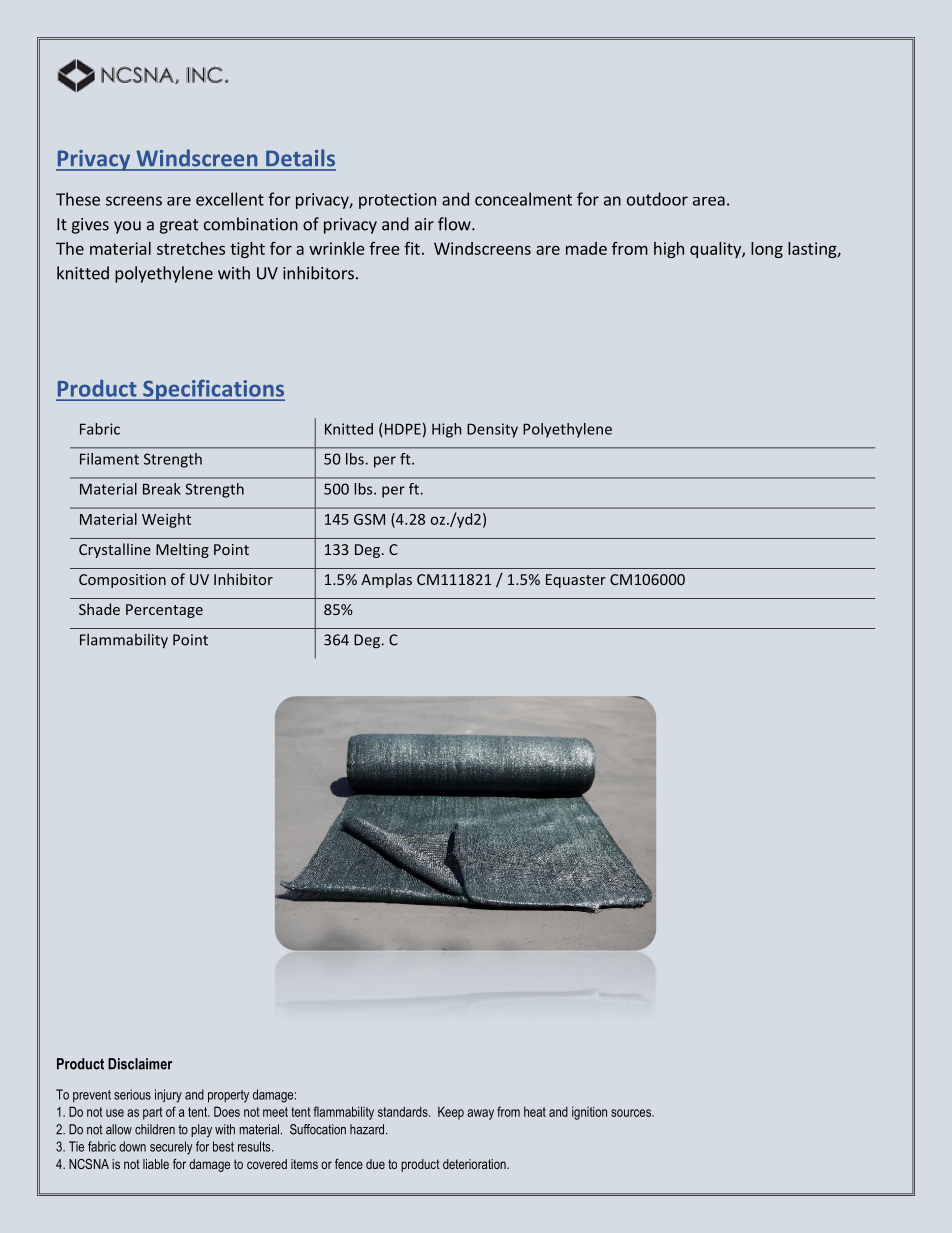 The height and width of the screenshot is (1233, 952). What do you see at coordinates (492, 430) in the screenshot?
I see `Density` at bounding box center [492, 430].
